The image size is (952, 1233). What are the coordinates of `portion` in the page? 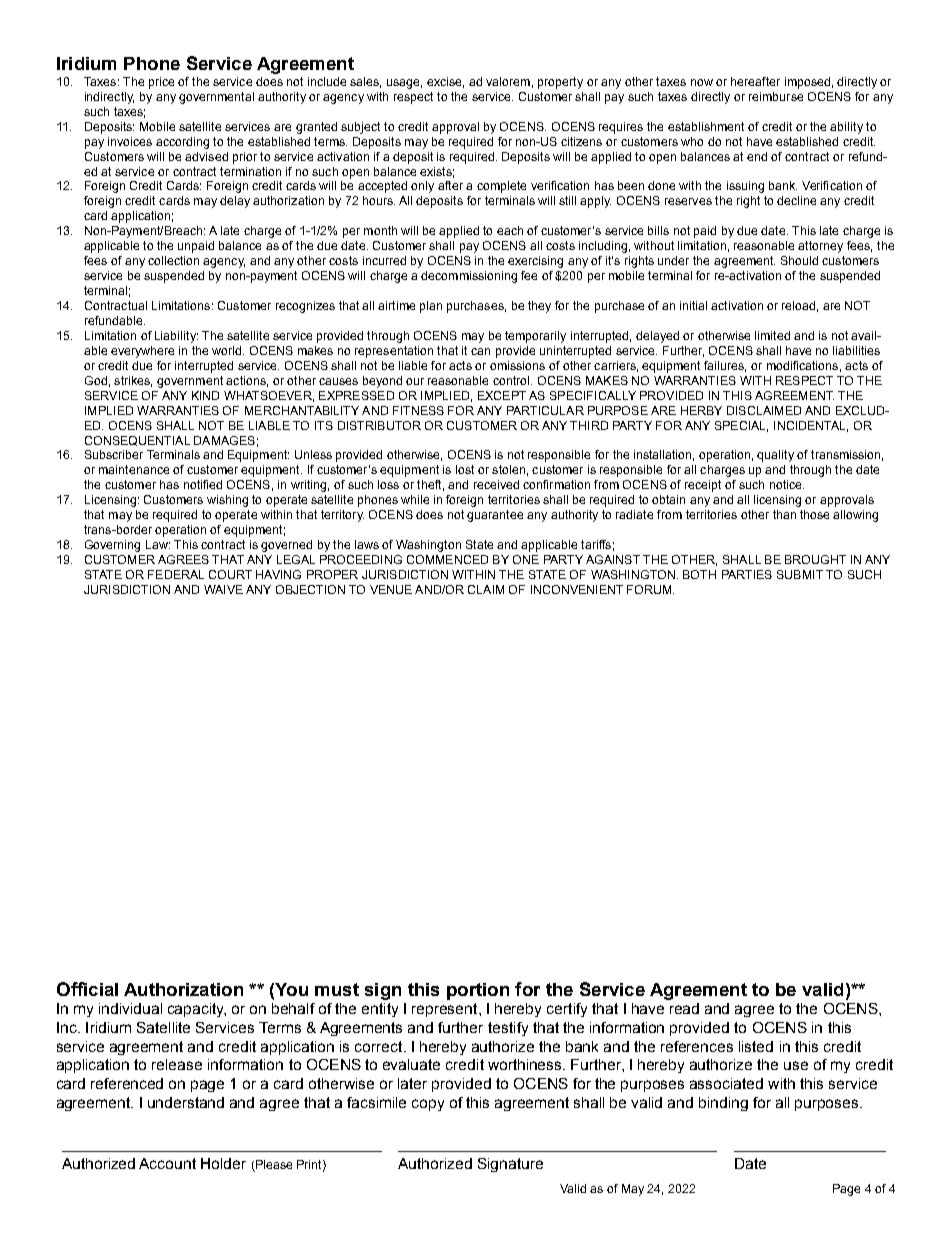 It's located at (478, 991).
